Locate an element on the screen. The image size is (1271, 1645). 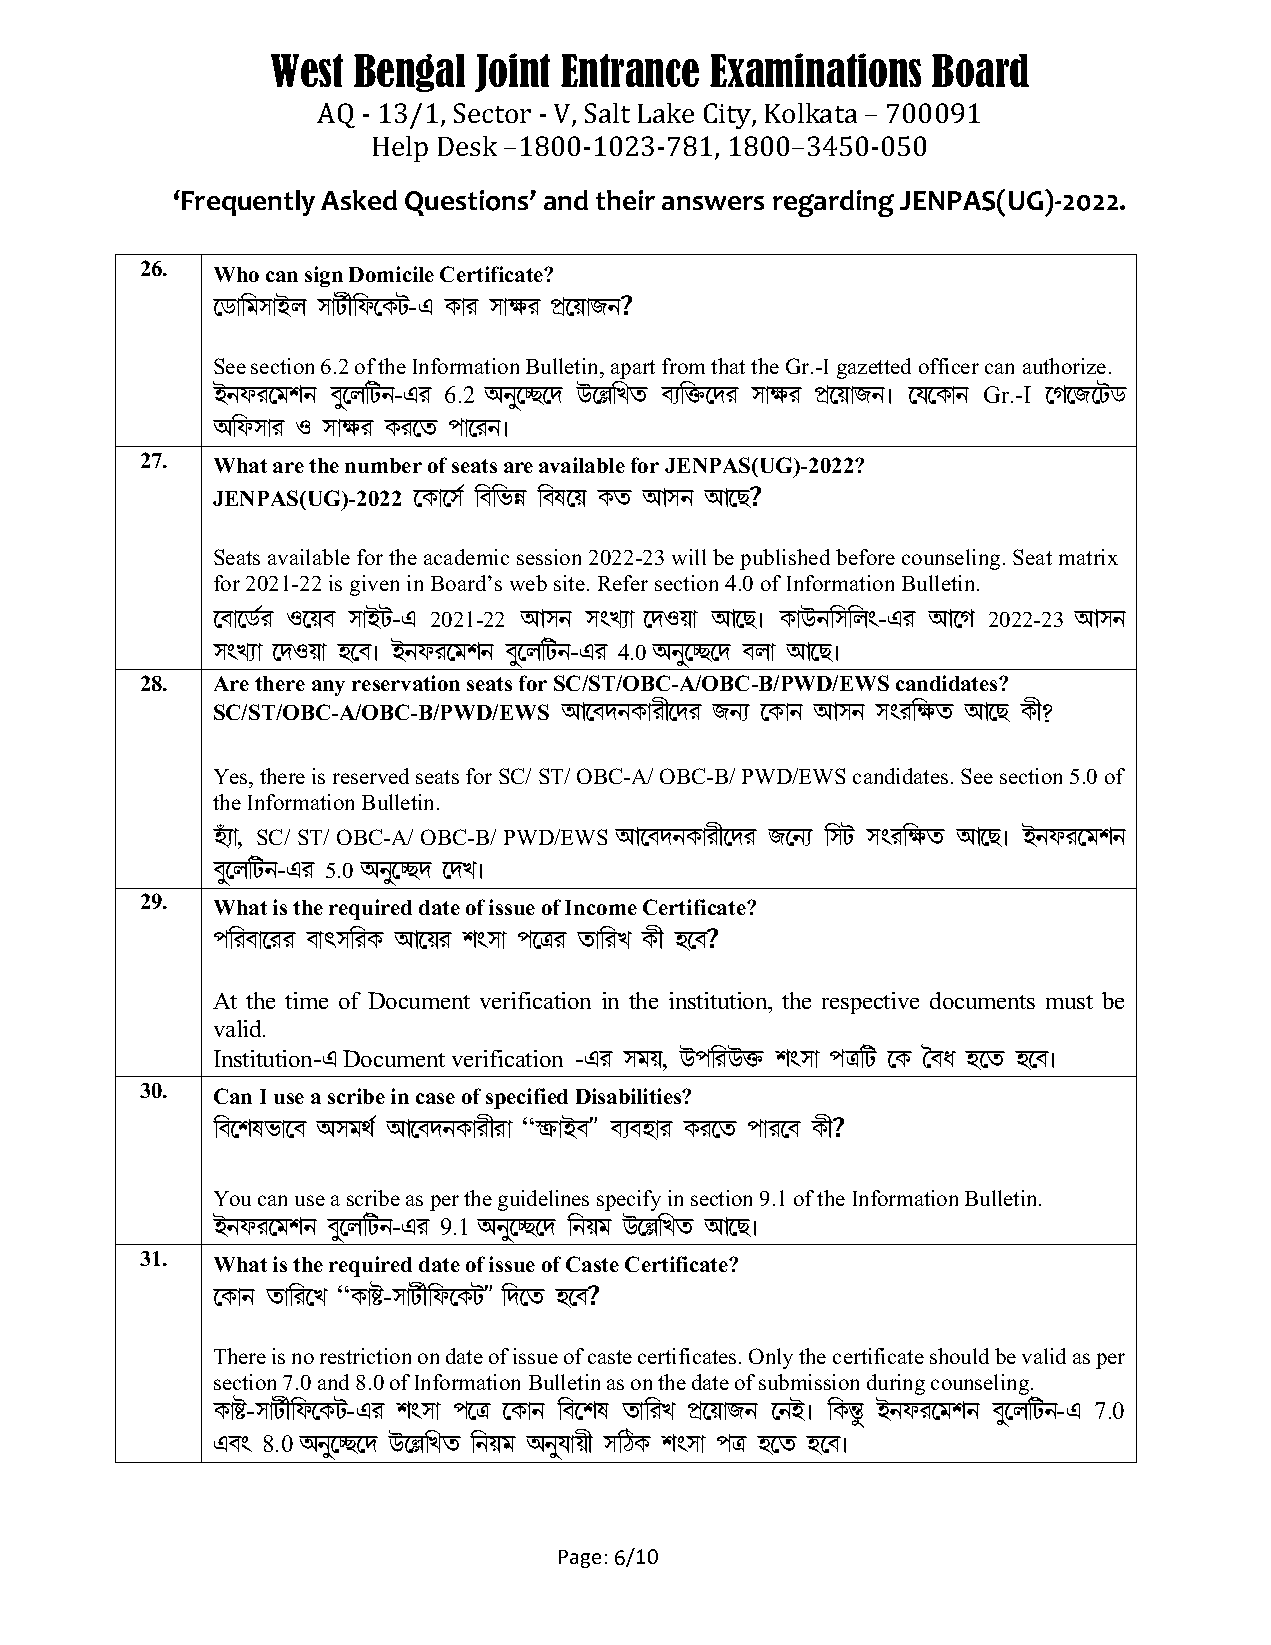
Income is located at coordinates (601, 907).
